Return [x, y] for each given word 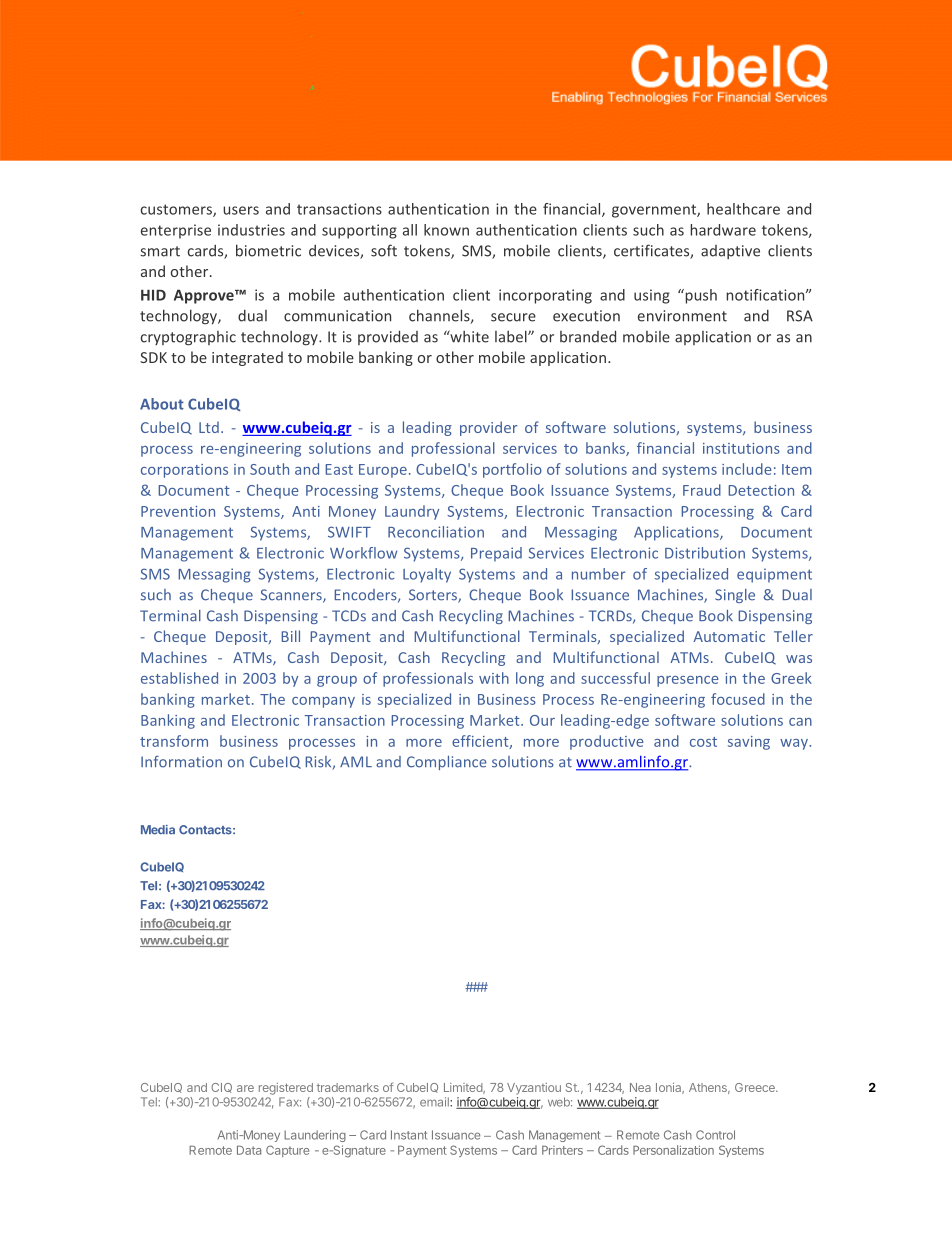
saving [749, 743]
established [179, 678]
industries [251, 230]
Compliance [447, 763]
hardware [723, 230]
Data [249, 1150]
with [494, 678]
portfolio [512, 470]
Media [158, 830]
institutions [741, 448]
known [446, 230]
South [269, 469]
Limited [464, 1088]
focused [738, 699]
